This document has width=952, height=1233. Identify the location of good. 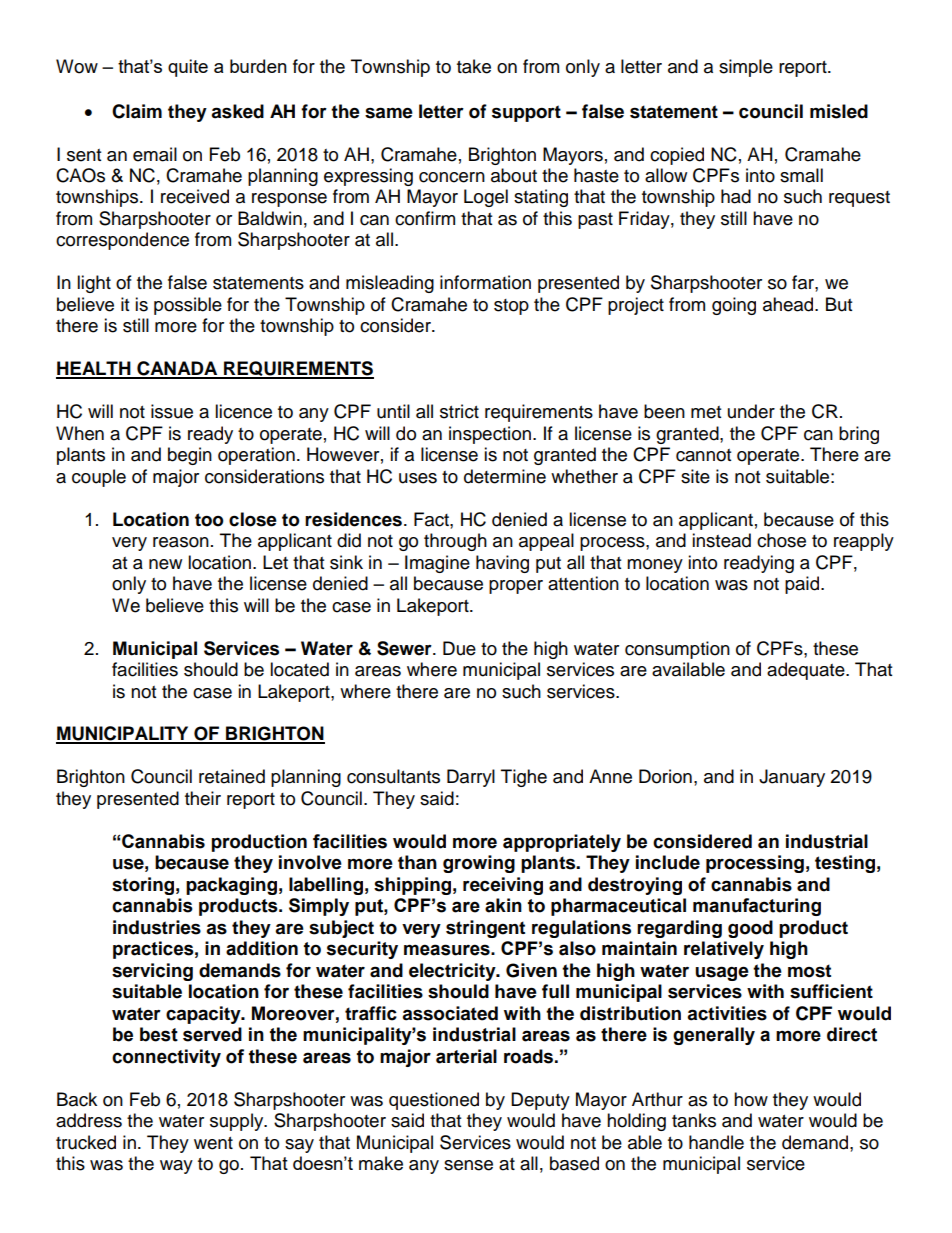
(750, 929).
